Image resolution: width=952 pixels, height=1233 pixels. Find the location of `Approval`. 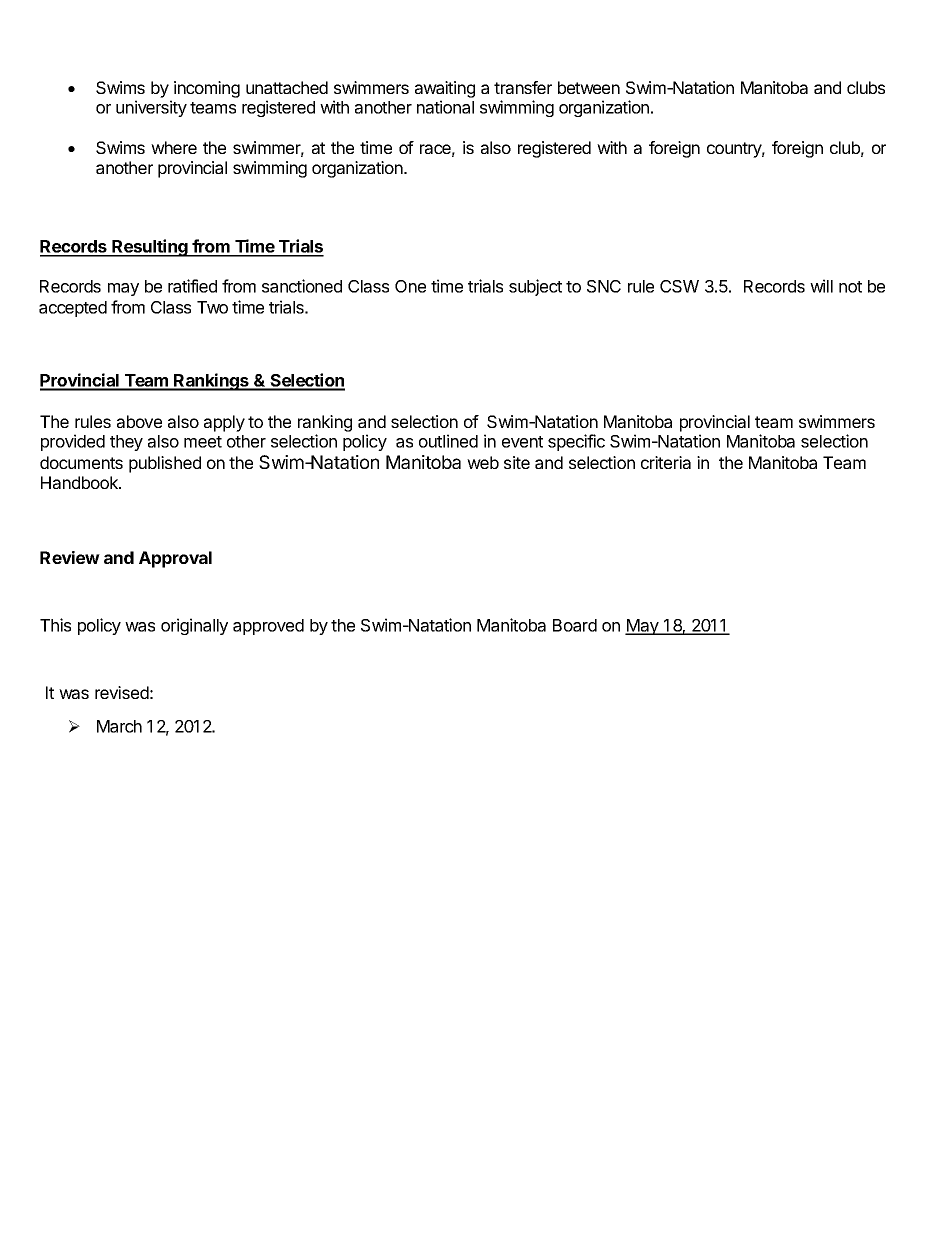

Approval is located at coordinates (175, 559).
